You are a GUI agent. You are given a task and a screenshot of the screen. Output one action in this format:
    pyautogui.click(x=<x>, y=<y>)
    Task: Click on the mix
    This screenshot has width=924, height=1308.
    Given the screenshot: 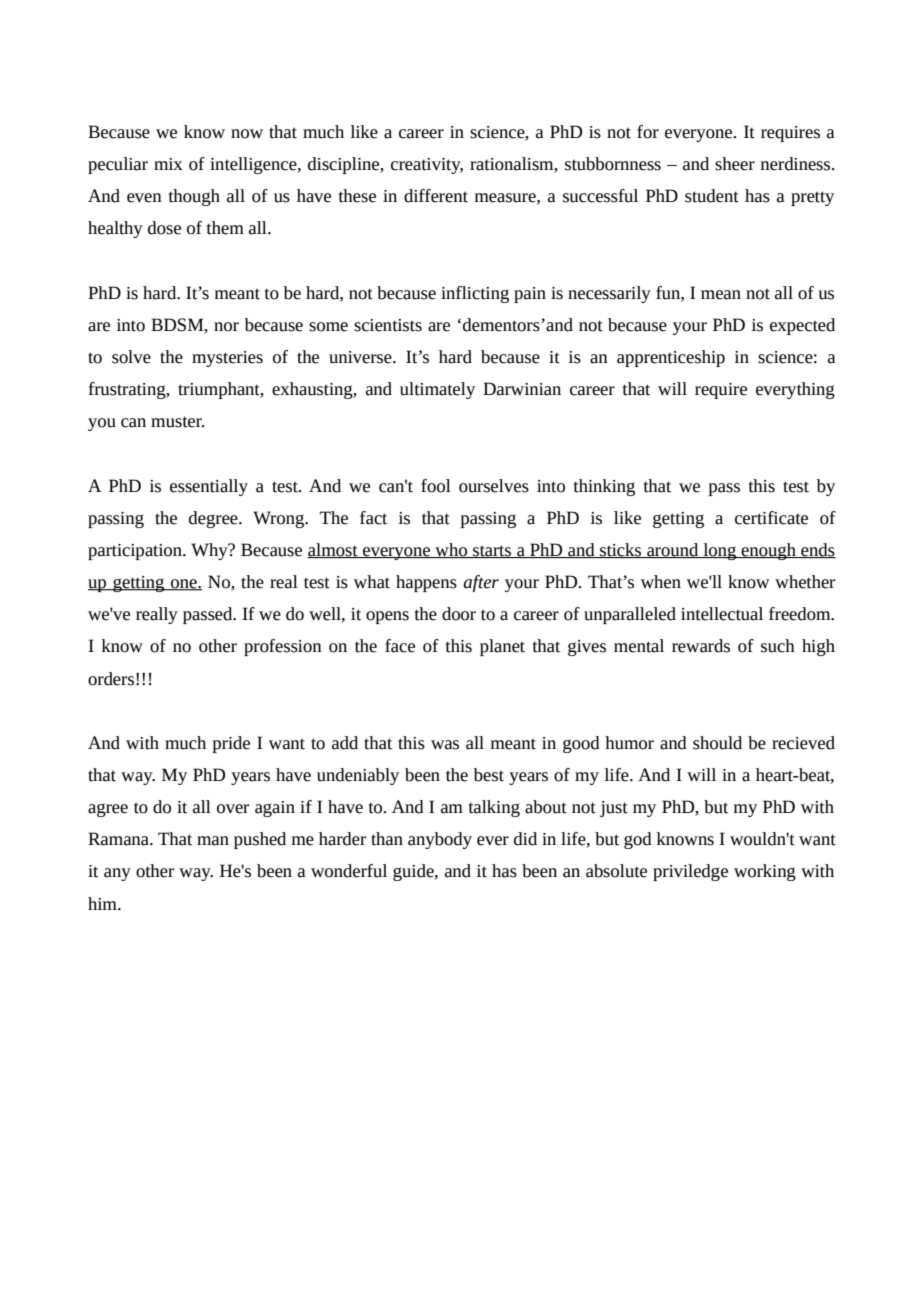 What is the action you would take?
    pyautogui.click(x=168, y=164)
